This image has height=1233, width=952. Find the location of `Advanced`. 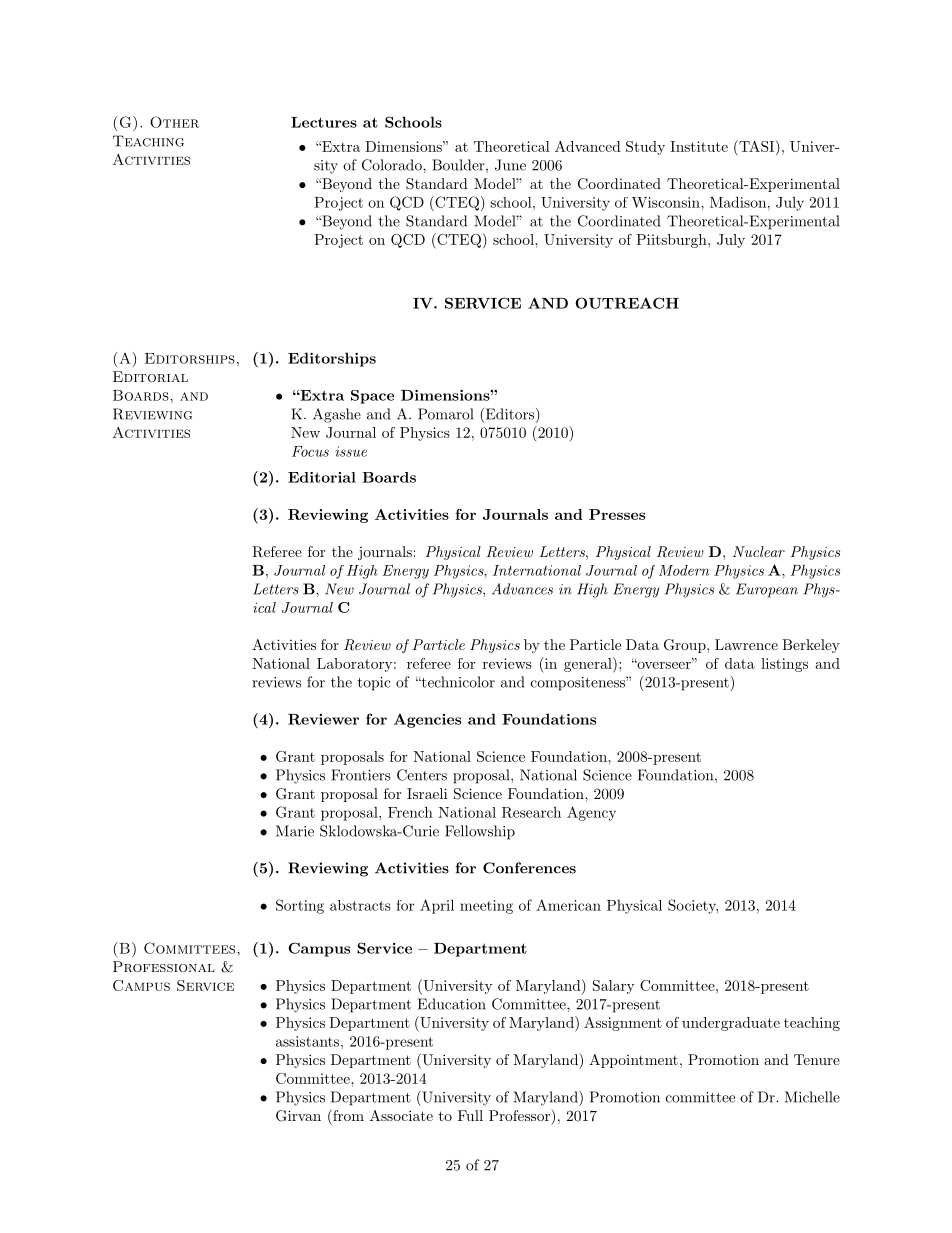

Advanced is located at coordinates (588, 146).
